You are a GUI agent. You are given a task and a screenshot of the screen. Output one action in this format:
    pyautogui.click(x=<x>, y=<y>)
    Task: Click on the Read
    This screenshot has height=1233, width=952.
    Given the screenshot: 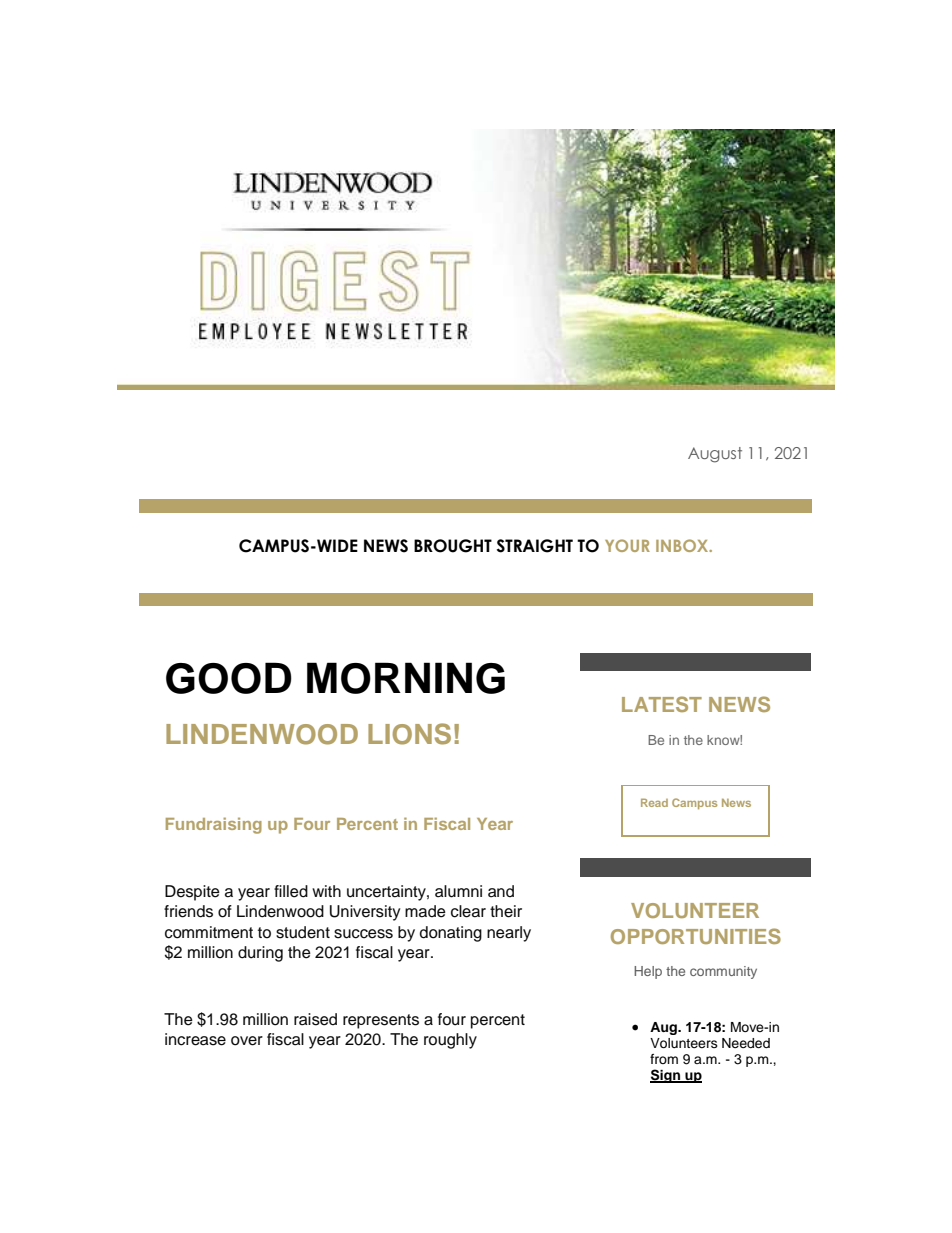 What is the action you would take?
    pyautogui.click(x=654, y=802)
